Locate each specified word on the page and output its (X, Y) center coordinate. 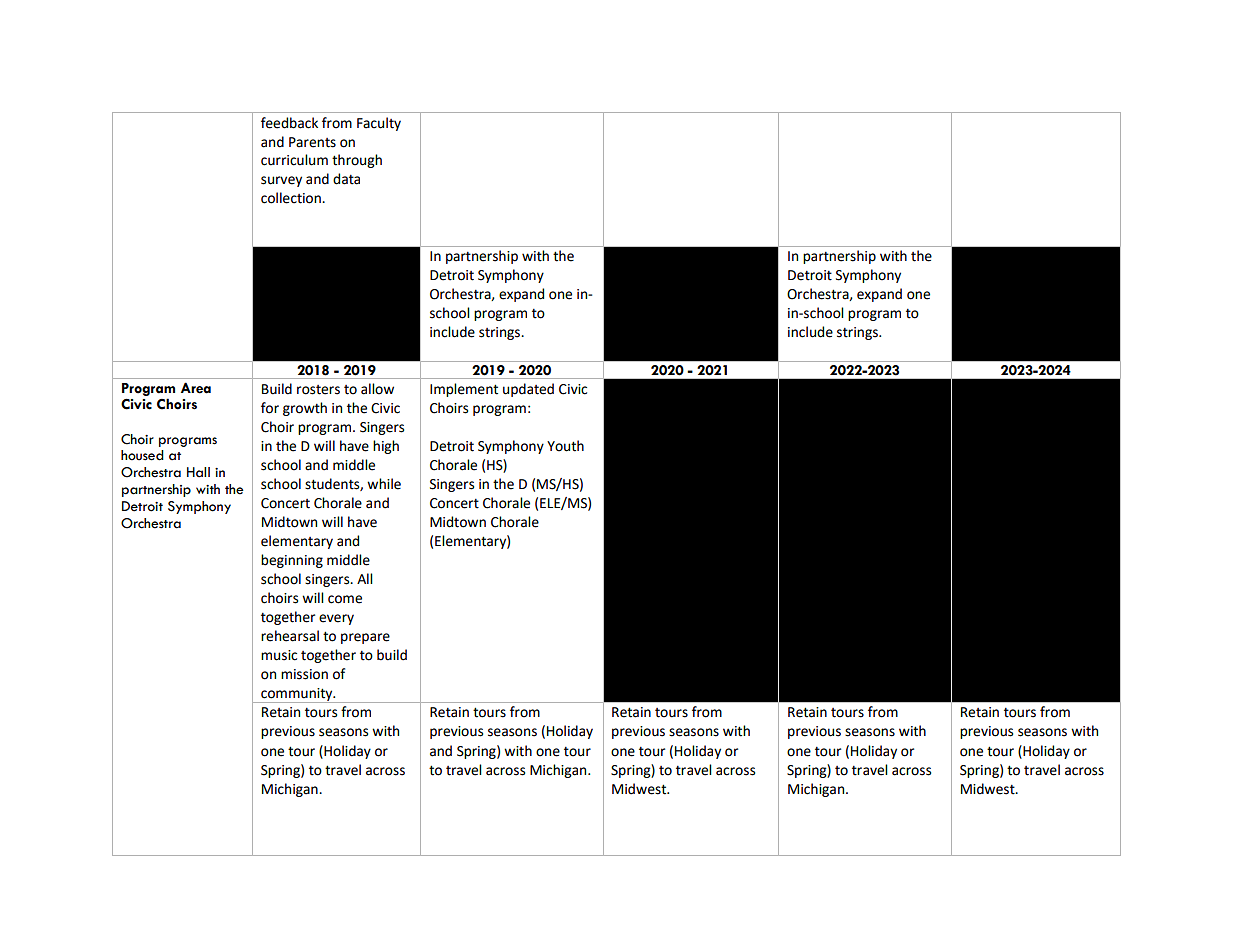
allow (377, 389)
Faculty (379, 124)
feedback (289, 123)
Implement (464, 390)
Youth (565, 446)
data (346, 179)
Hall (198, 472)
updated (528, 390)
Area (196, 388)
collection (292, 198)
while (384, 484)
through (357, 161)
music (279, 655)
